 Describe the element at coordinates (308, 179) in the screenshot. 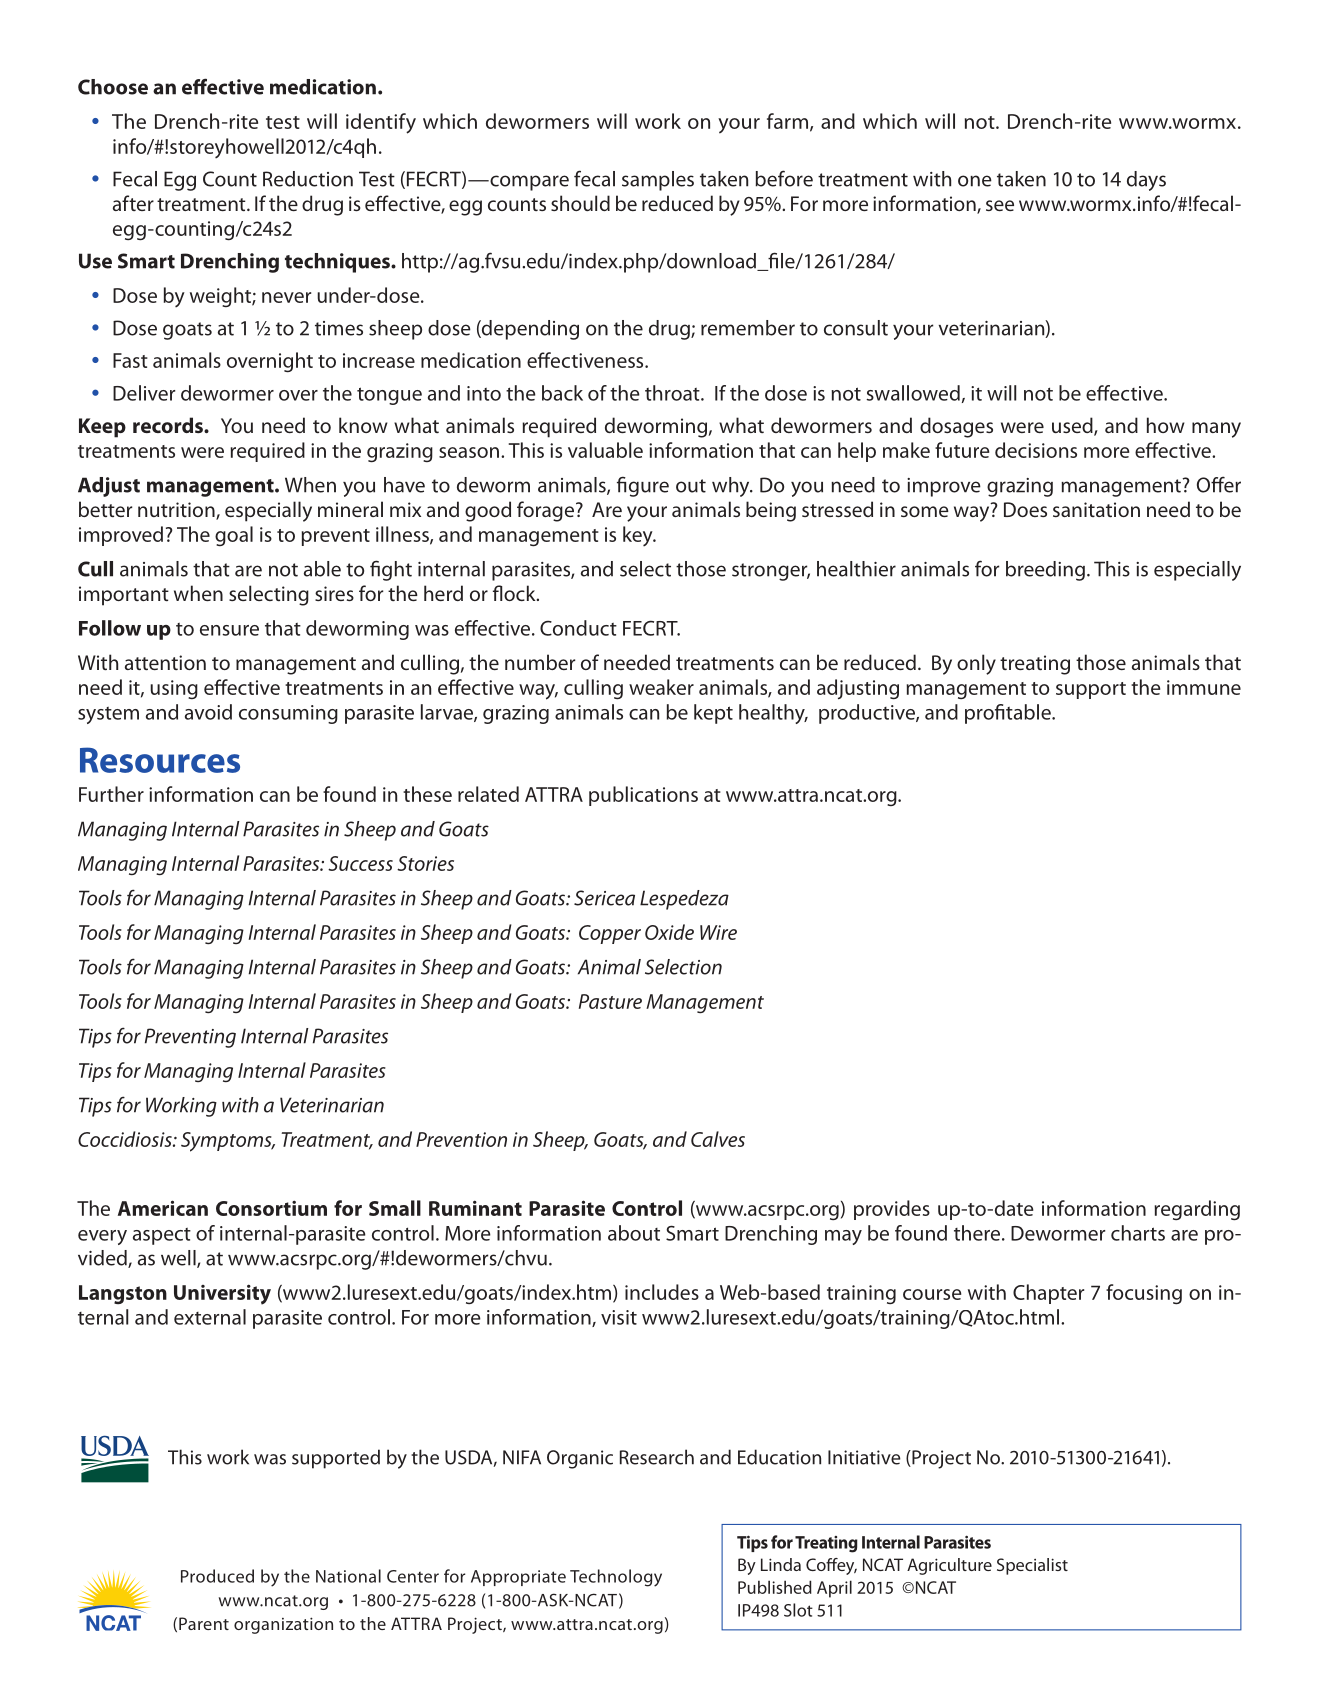

I see `Reduction` at that location.
